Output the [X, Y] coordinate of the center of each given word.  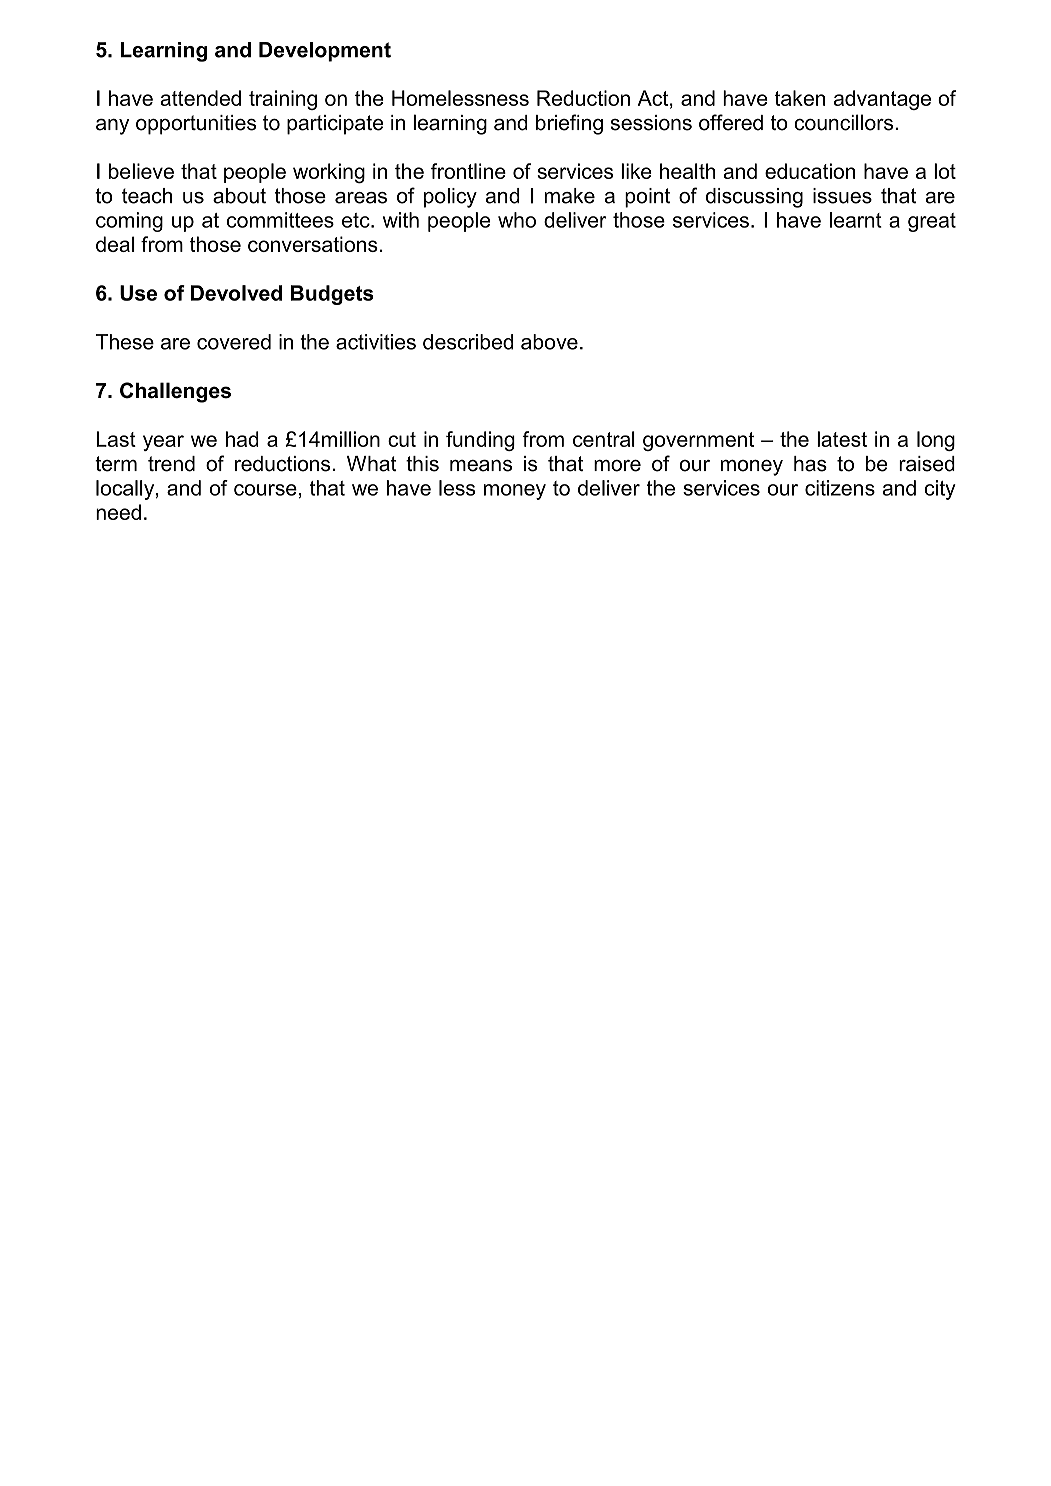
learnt [856, 220]
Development [325, 52]
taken [800, 98]
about [239, 196]
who [517, 220]
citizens [840, 488]
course [265, 490]
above [549, 342]
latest [842, 439]
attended [200, 98]
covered [234, 342]
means [481, 466]
